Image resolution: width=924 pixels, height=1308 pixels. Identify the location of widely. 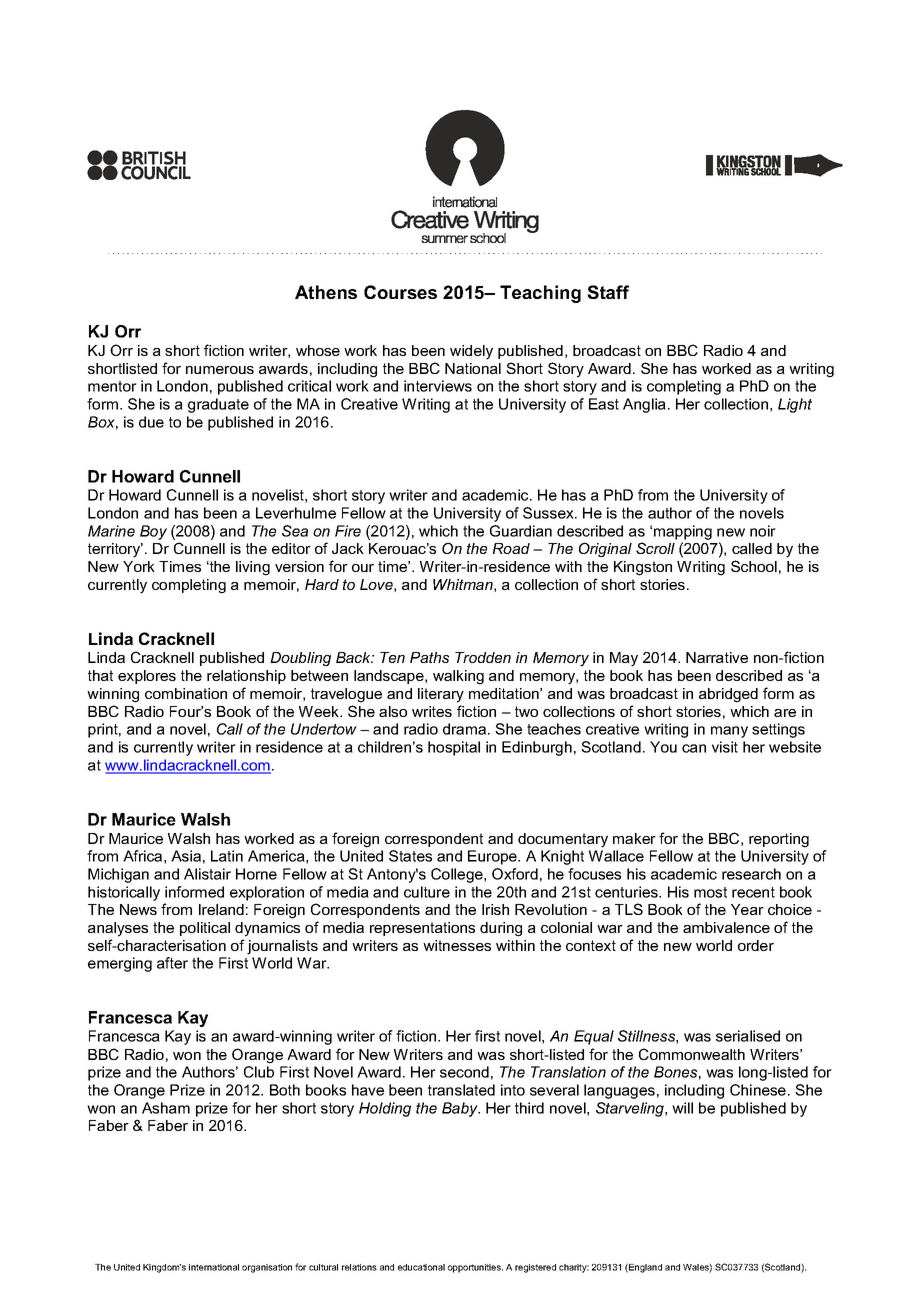
(471, 352).
